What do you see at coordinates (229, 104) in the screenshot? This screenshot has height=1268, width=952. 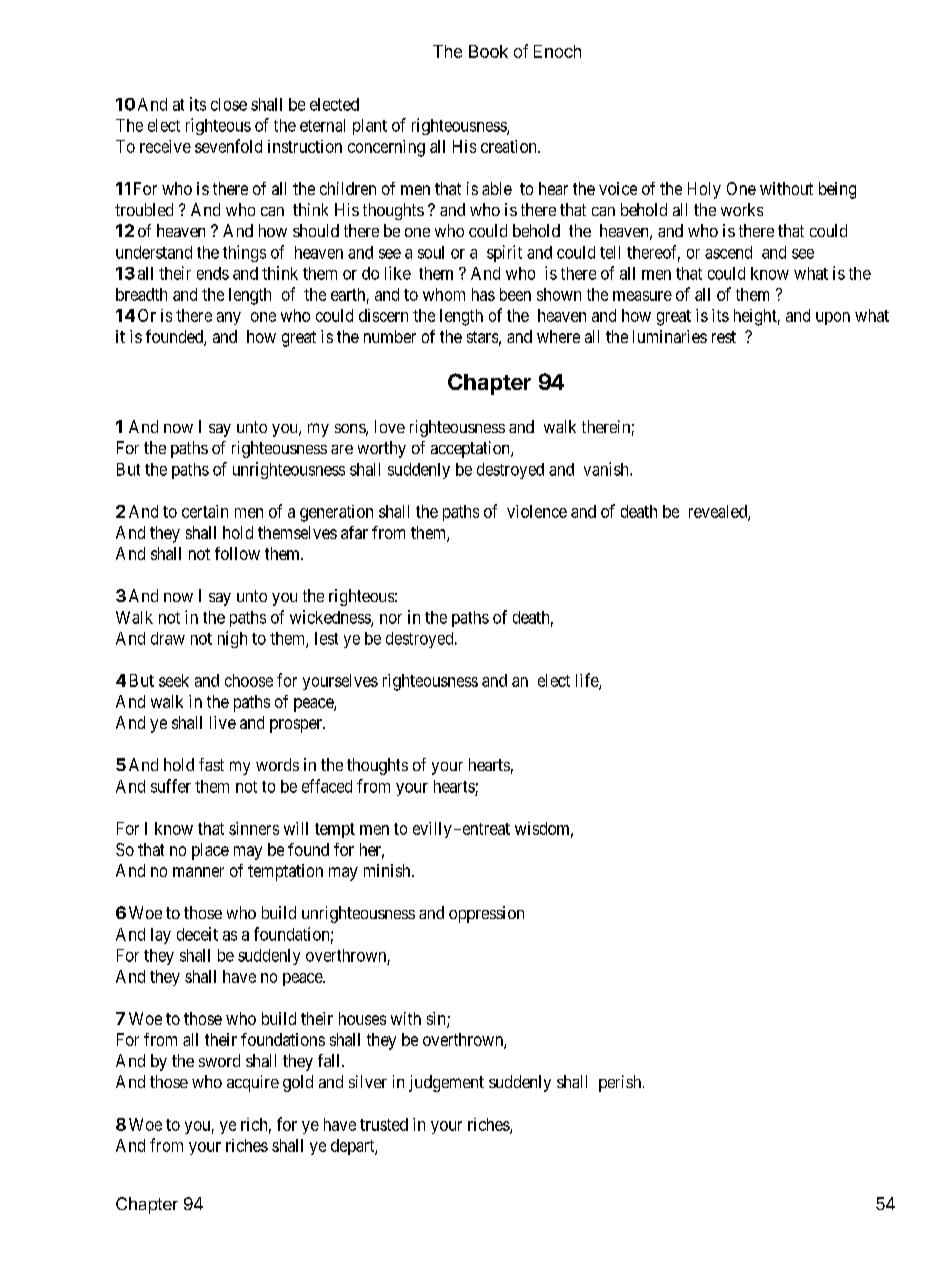 I see `close` at bounding box center [229, 104].
